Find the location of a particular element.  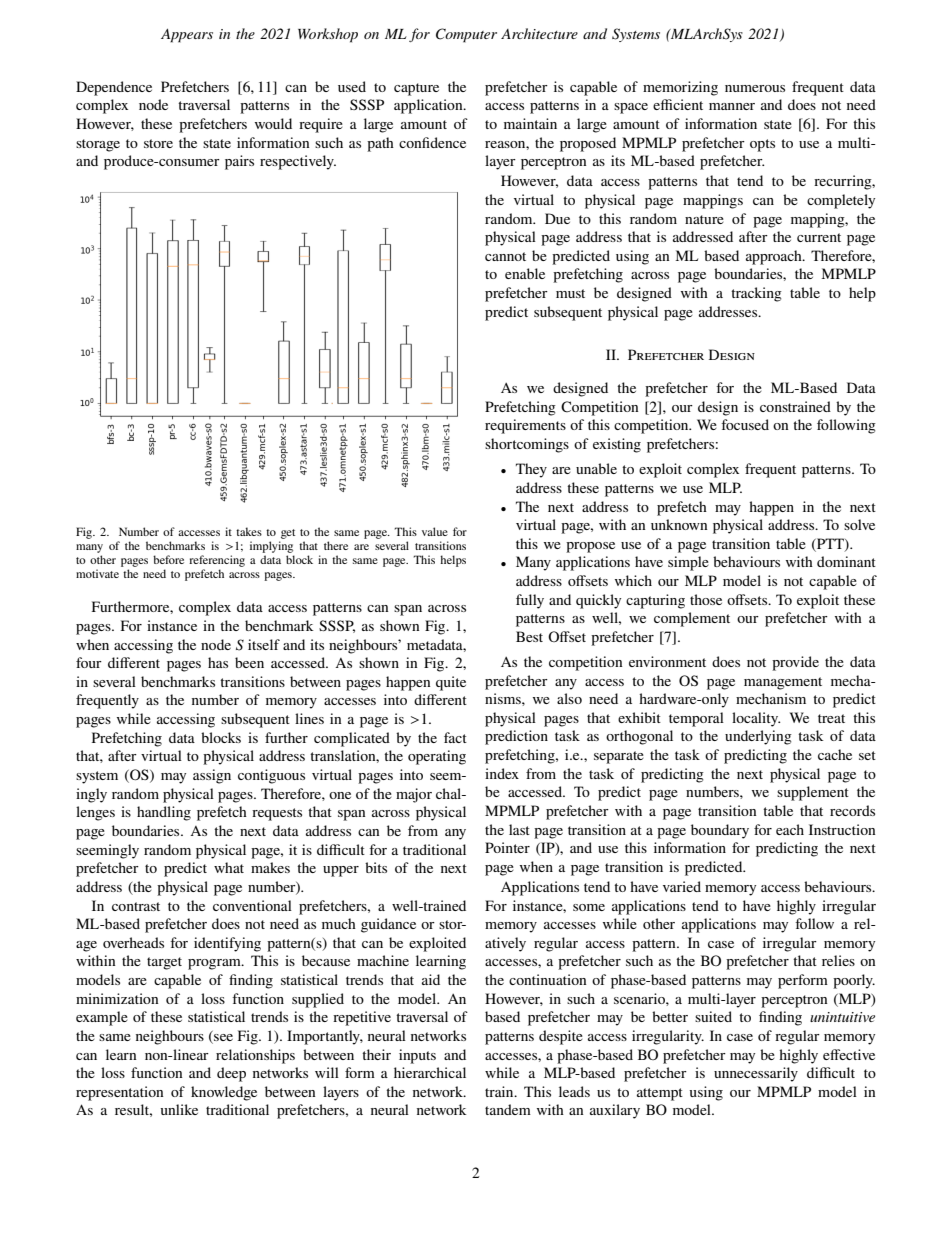

unlike is located at coordinates (179, 1109).
